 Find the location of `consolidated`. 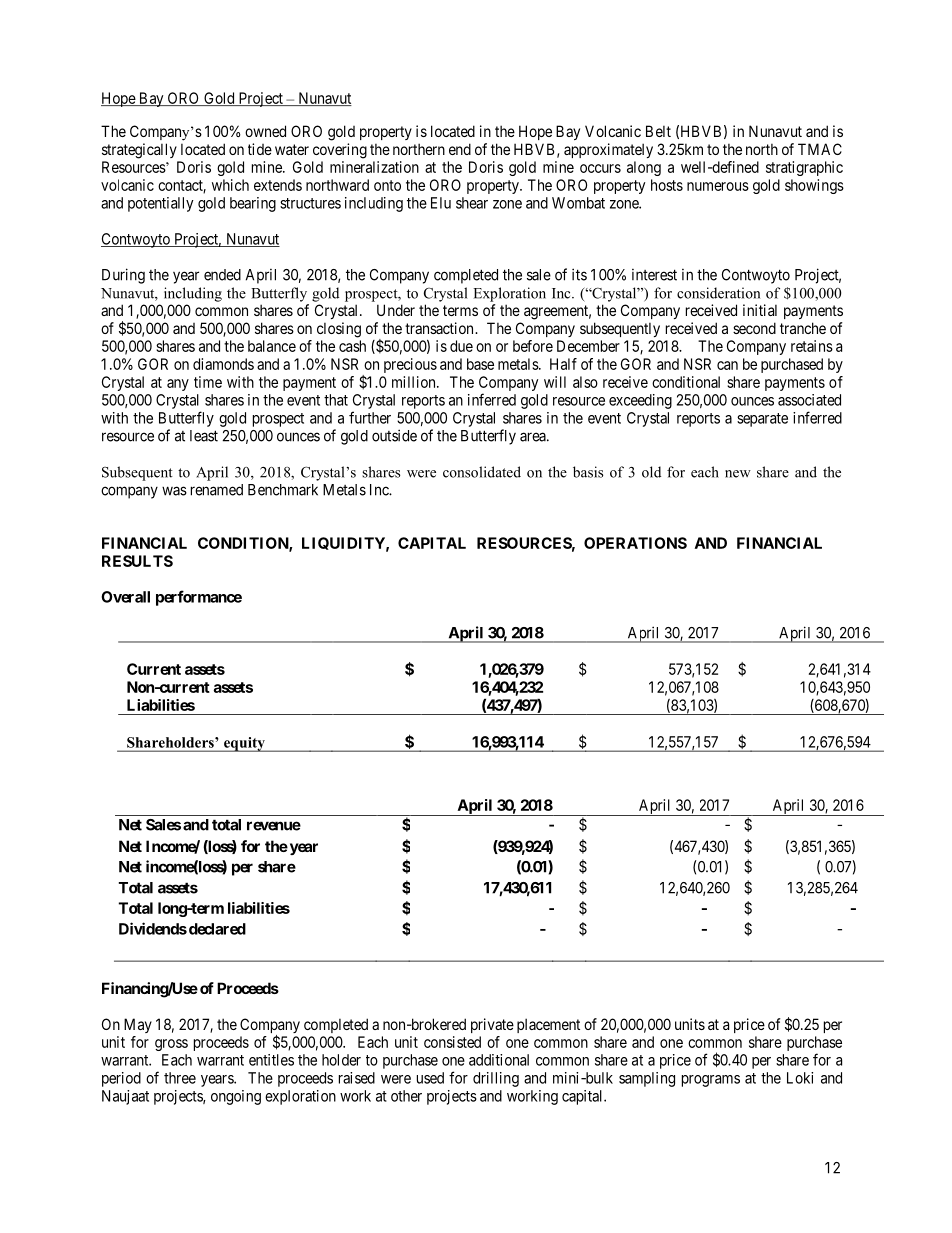

consolidated is located at coordinates (482, 472).
